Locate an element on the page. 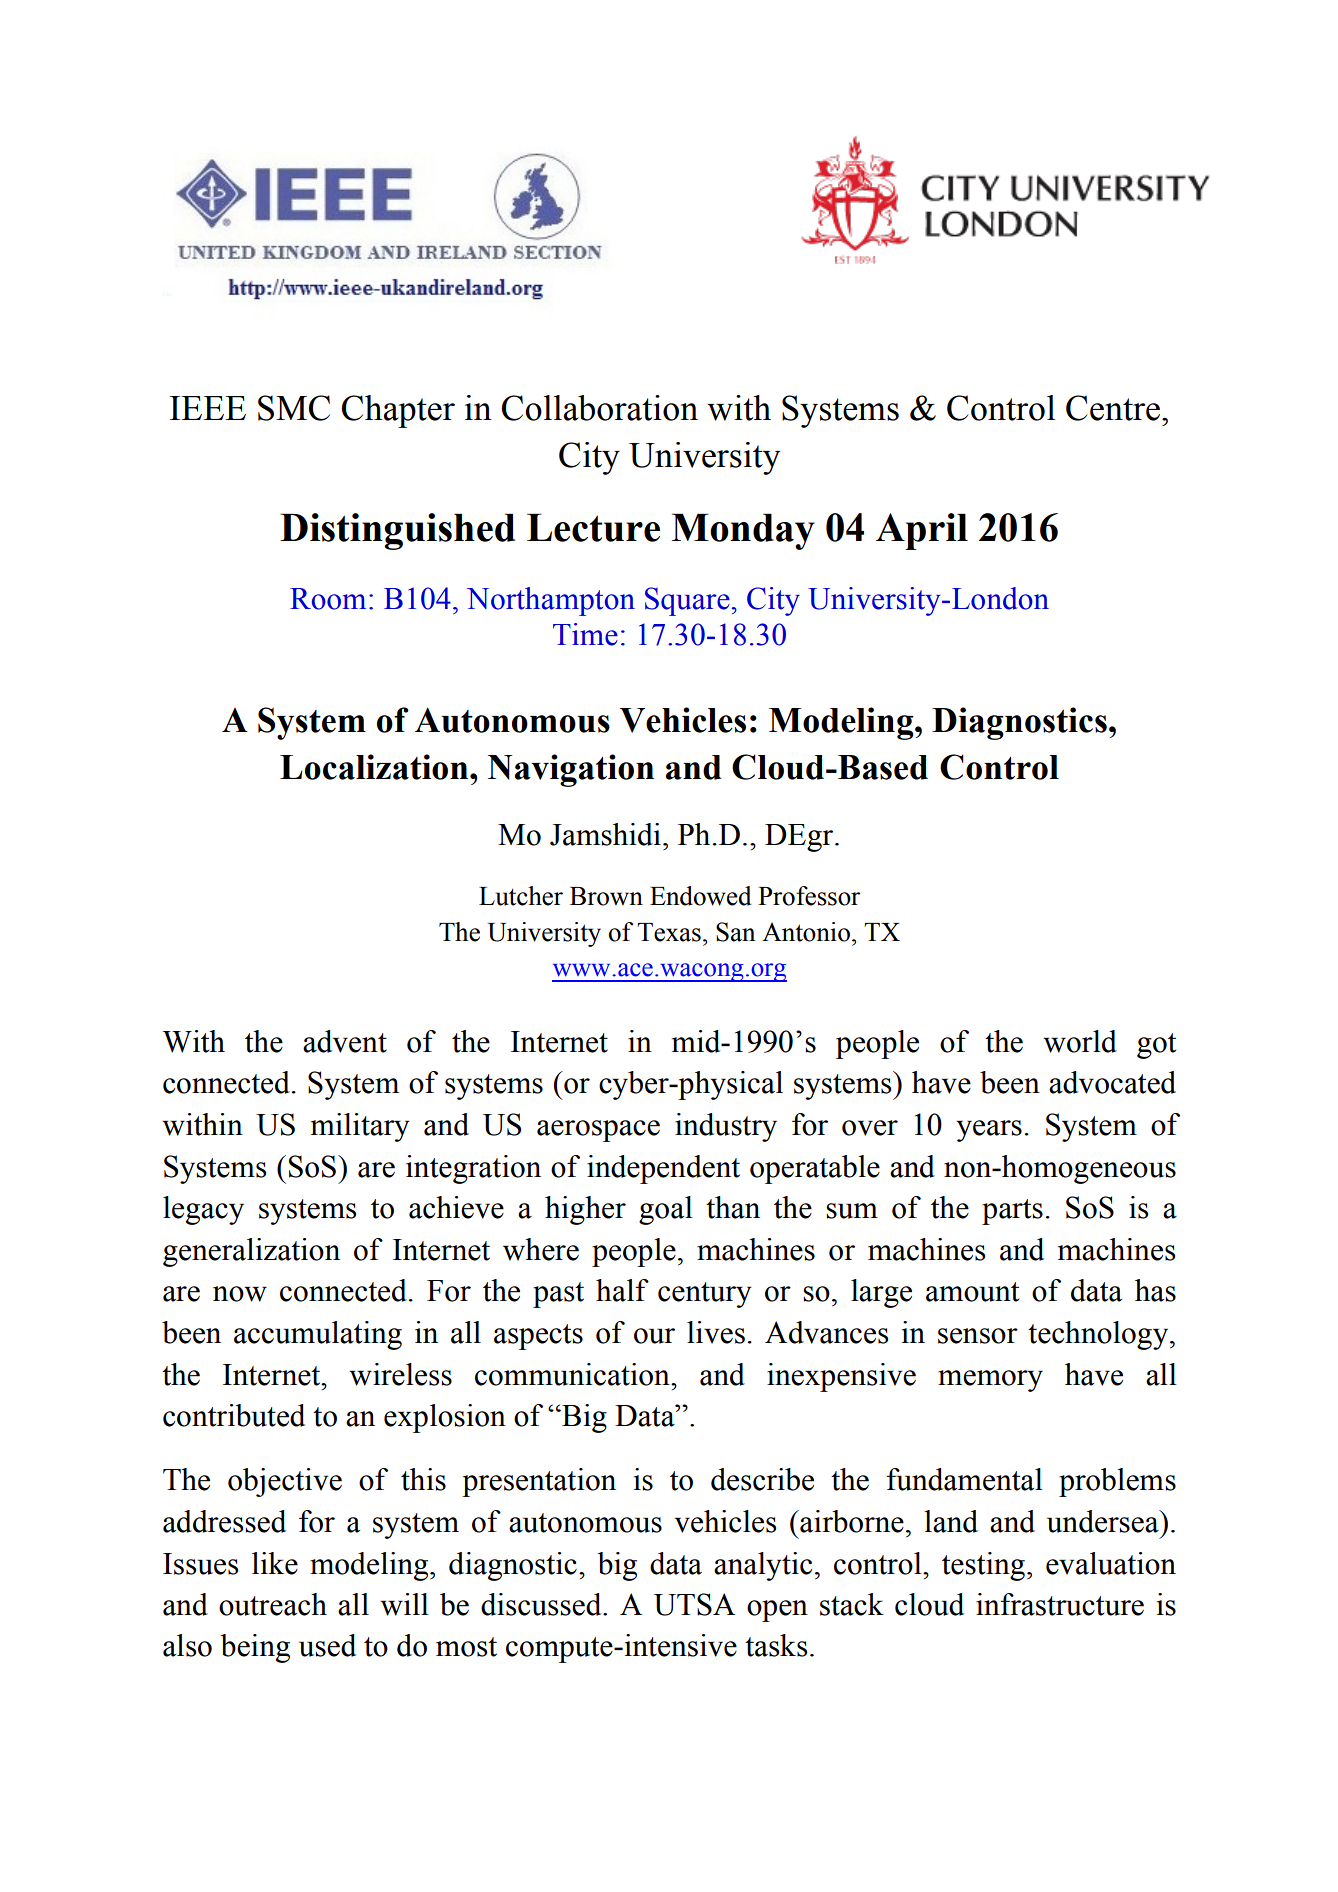 The width and height of the document is (1338, 1892). Centre is located at coordinates (1113, 408).
